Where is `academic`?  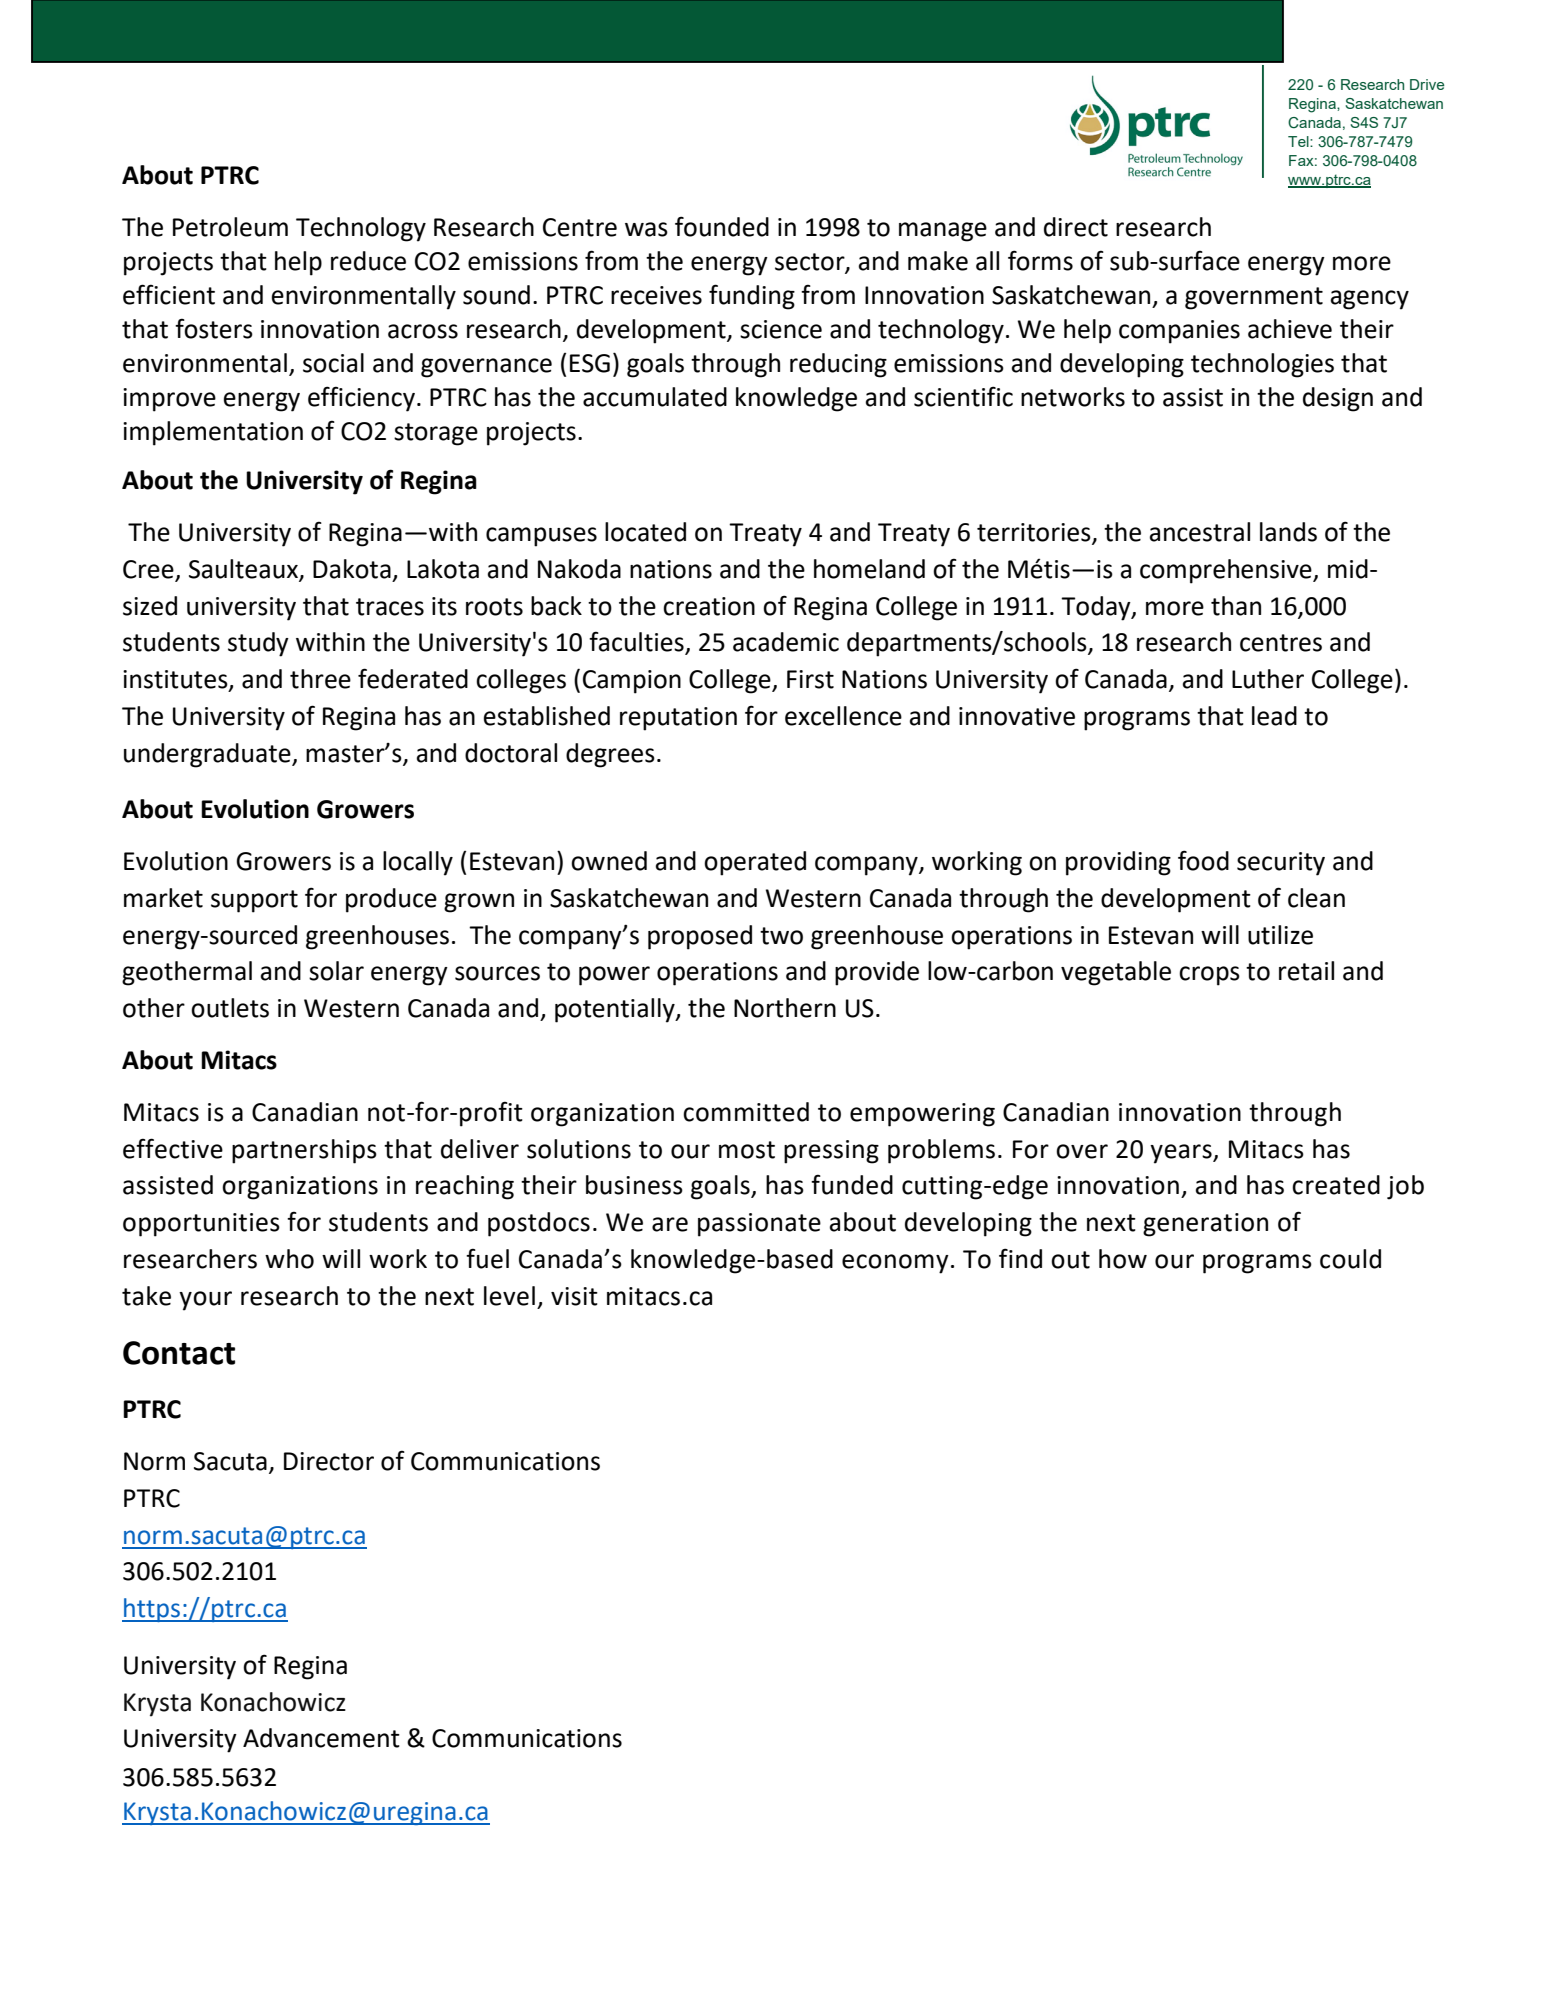 academic is located at coordinates (786, 642).
